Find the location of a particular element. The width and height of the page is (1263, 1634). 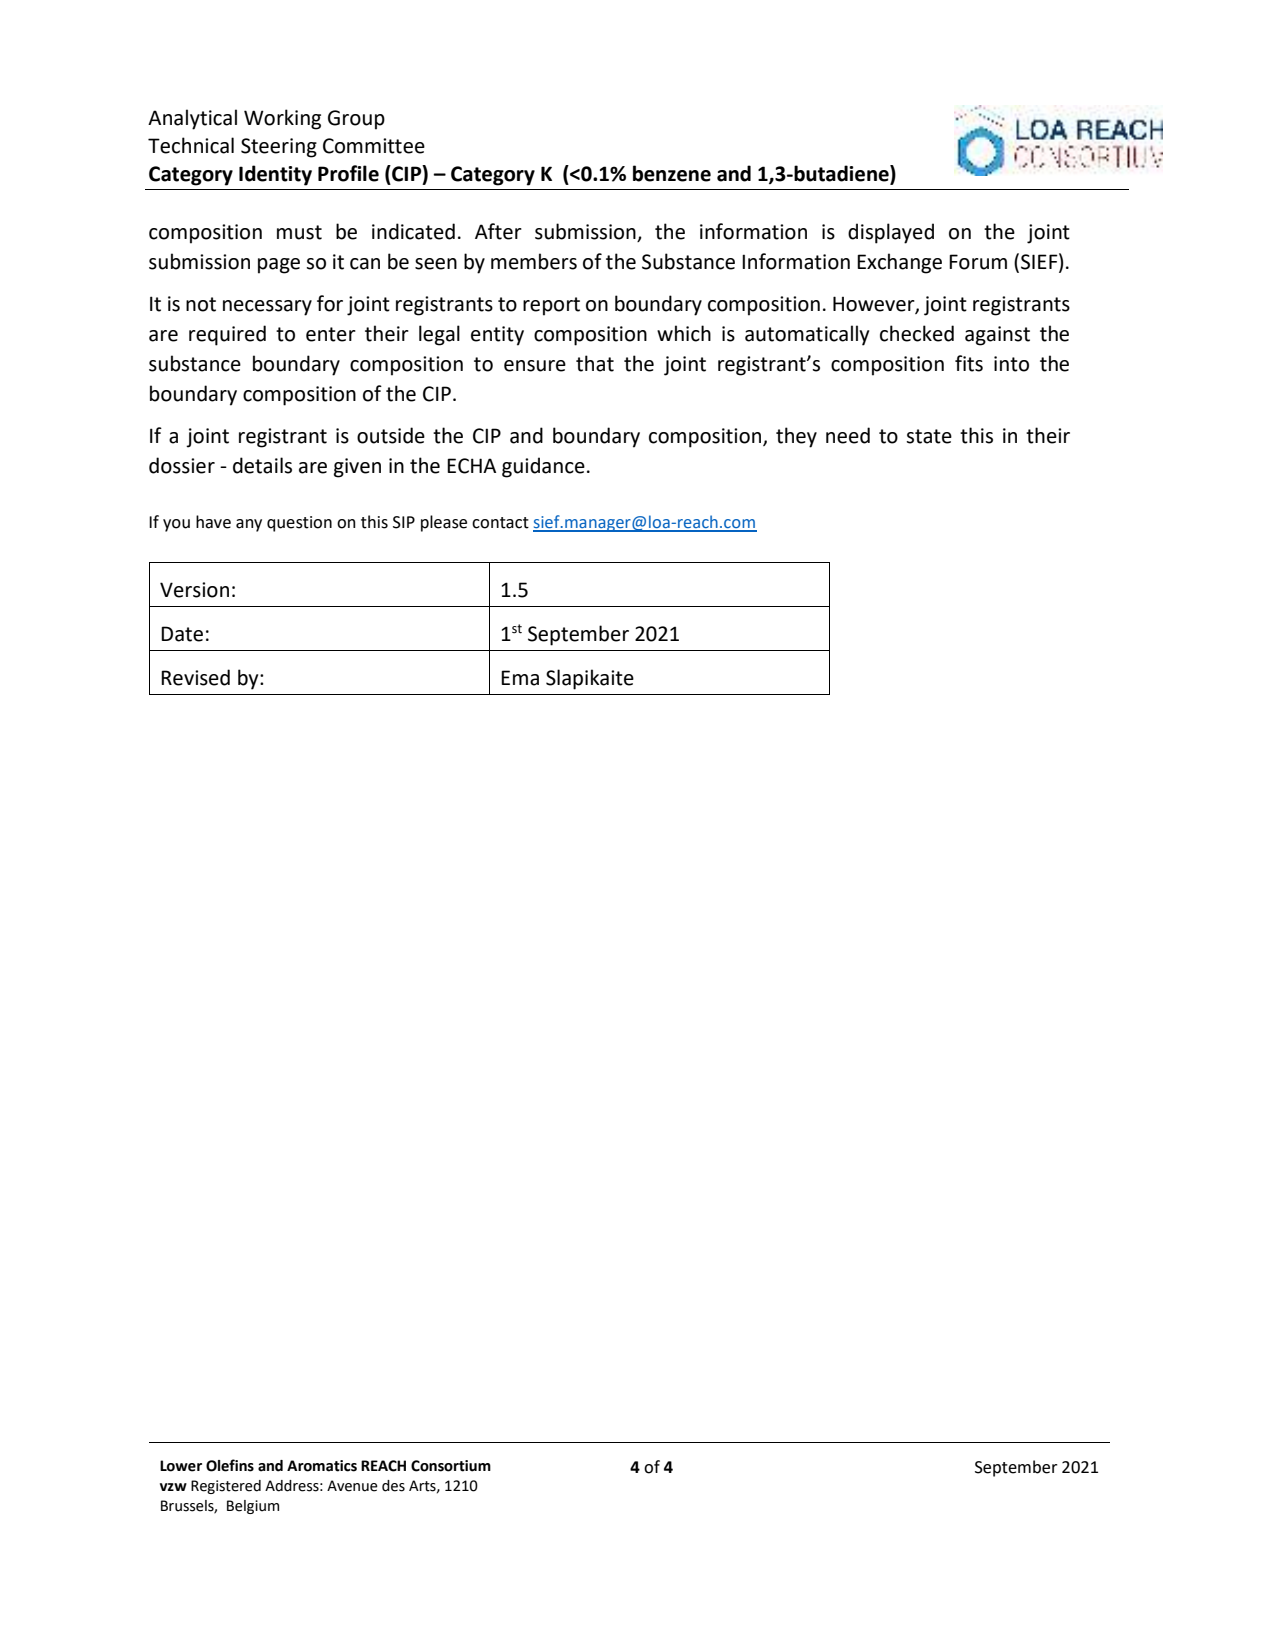

benzene is located at coordinates (672, 173).
